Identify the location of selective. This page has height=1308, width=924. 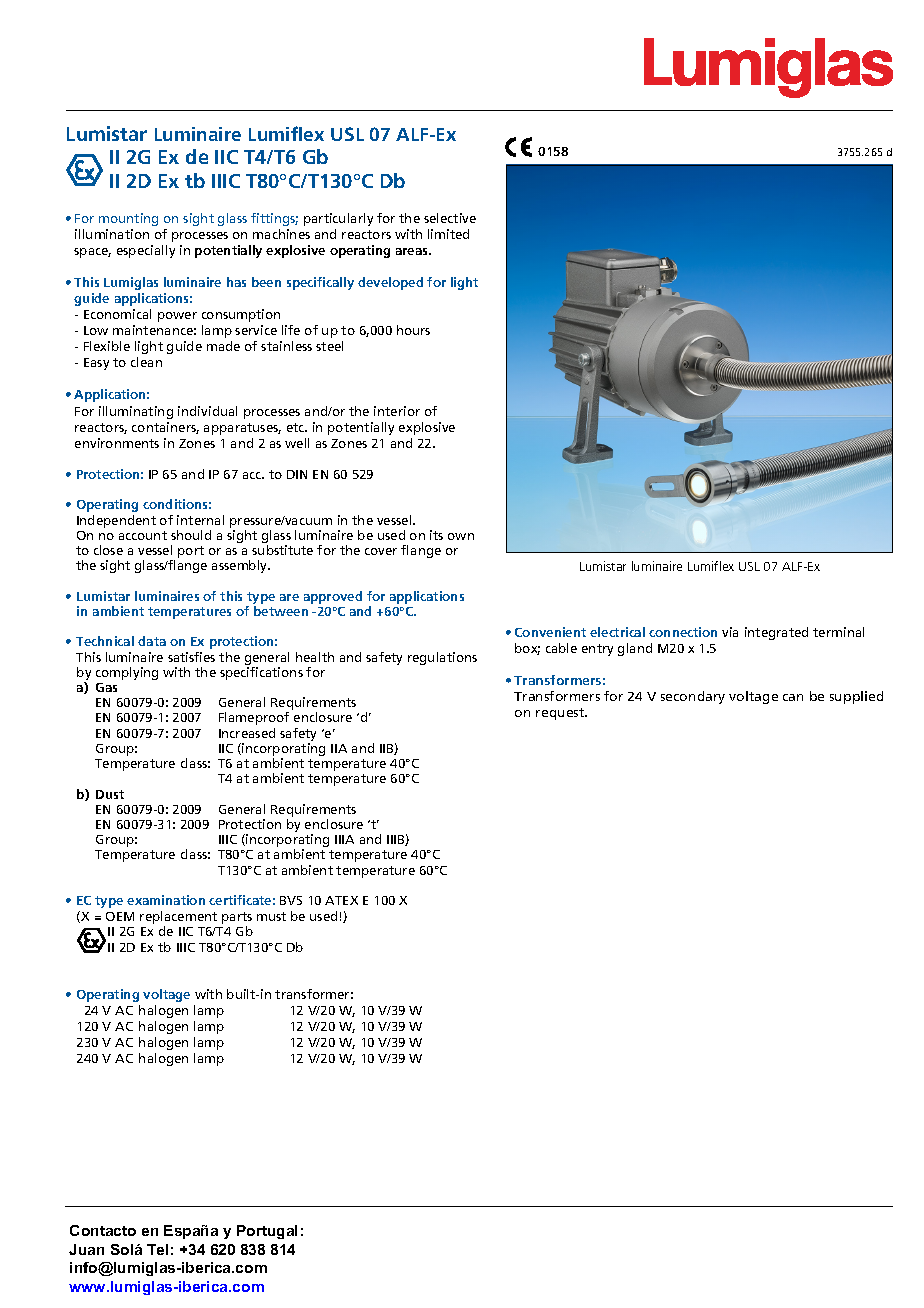
(450, 218).
